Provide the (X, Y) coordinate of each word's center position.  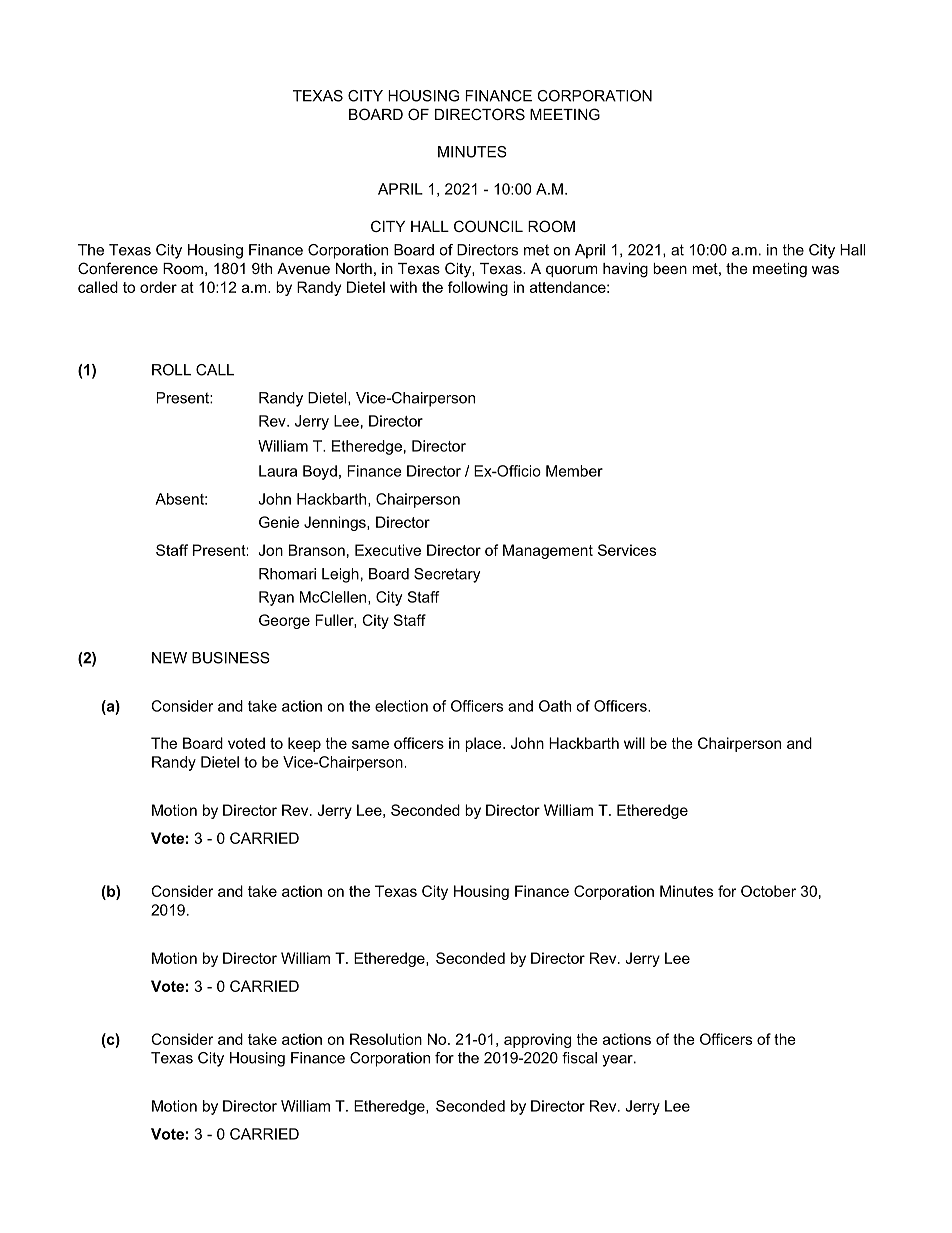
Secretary (447, 575)
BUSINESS (231, 658)
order (158, 287)
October (768, 891)
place (484, 744)
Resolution (386, 1039)
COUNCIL (488, 226)
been (670, 268)
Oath (555, 706)
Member (574, 471)
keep (304, 744)
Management (548, 551)
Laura (278, 471)
